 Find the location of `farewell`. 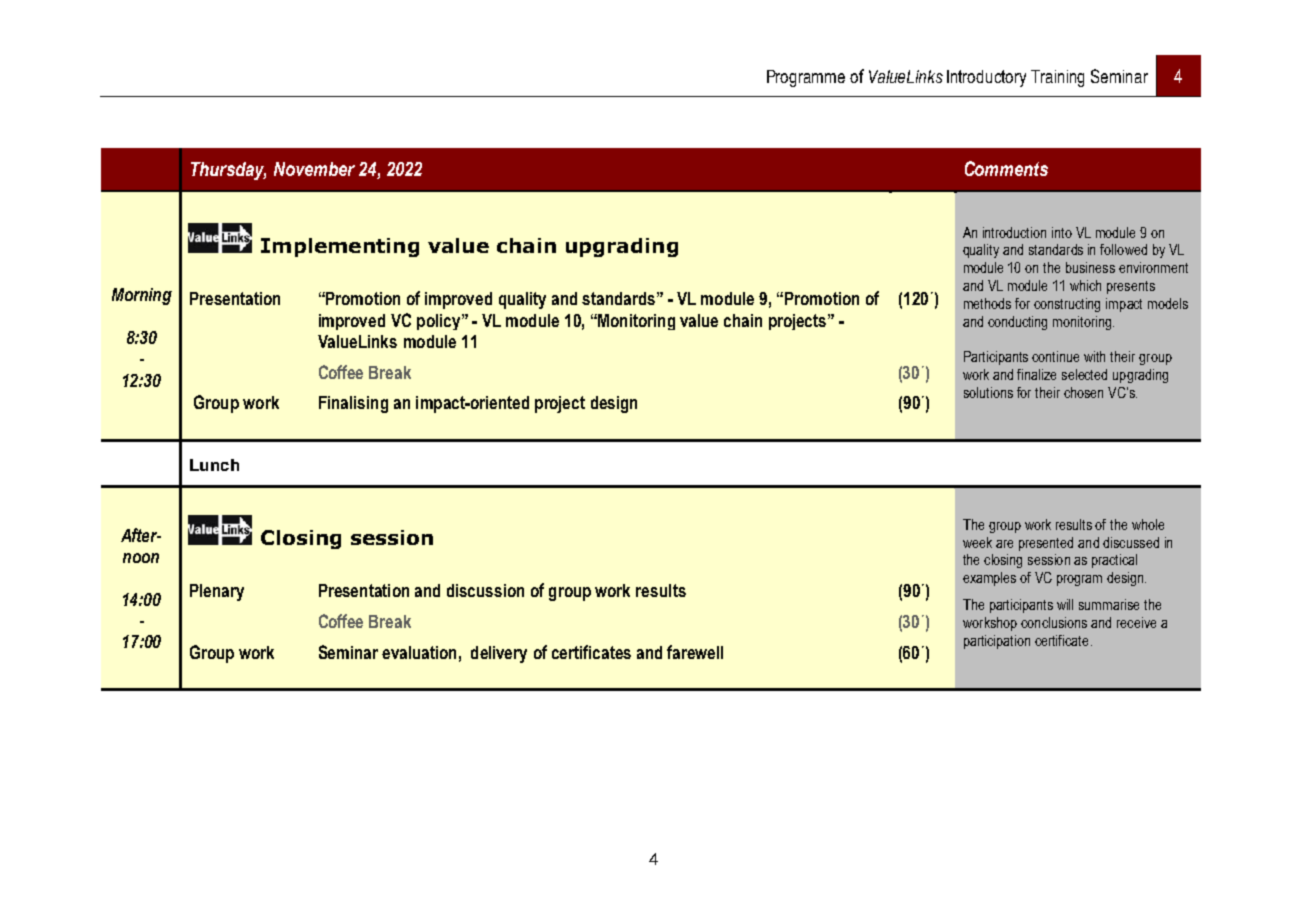

farewell is located at coordinates (695, 652).
